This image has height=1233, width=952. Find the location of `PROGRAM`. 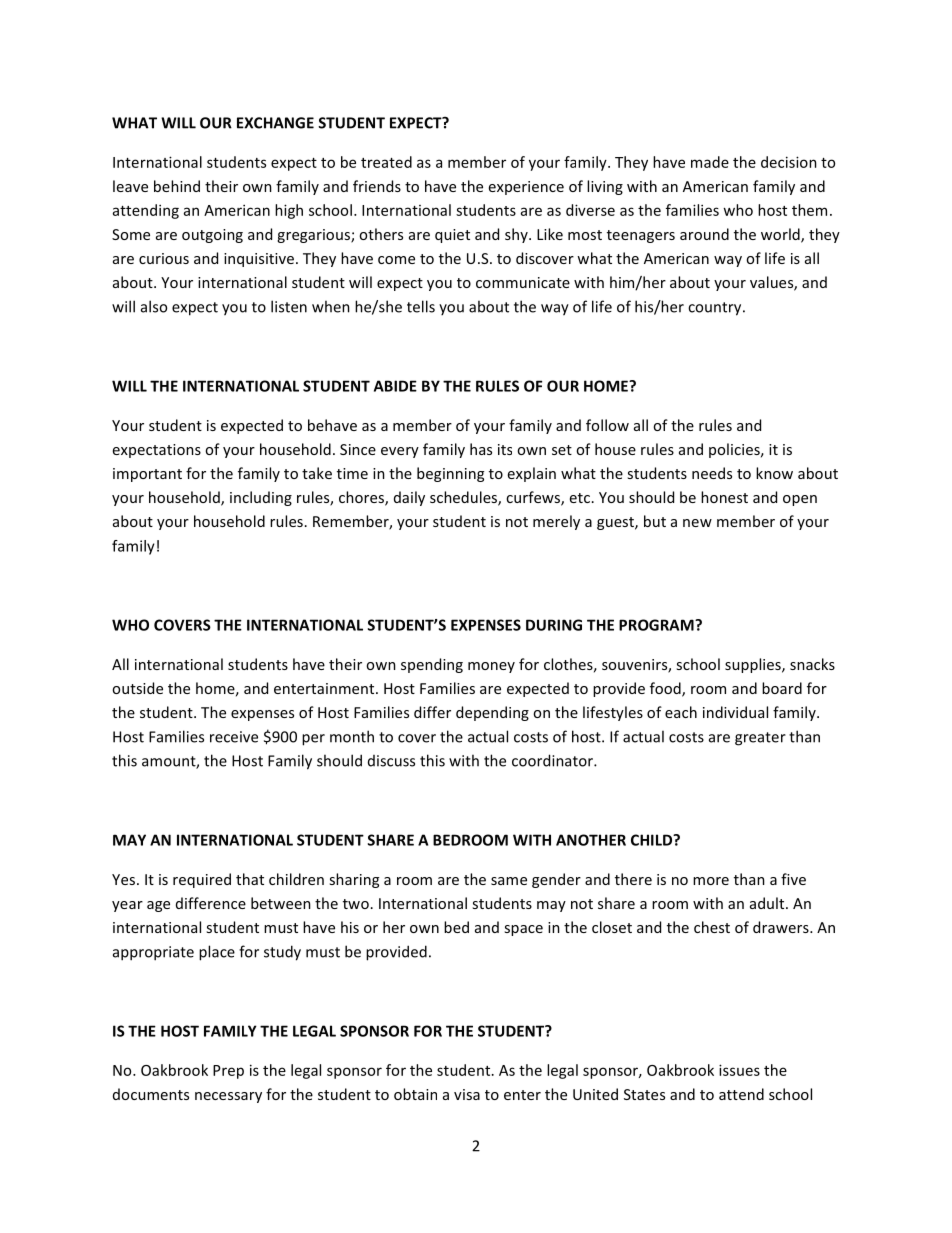

PROGRAM is located at coordinates (657, 625).
